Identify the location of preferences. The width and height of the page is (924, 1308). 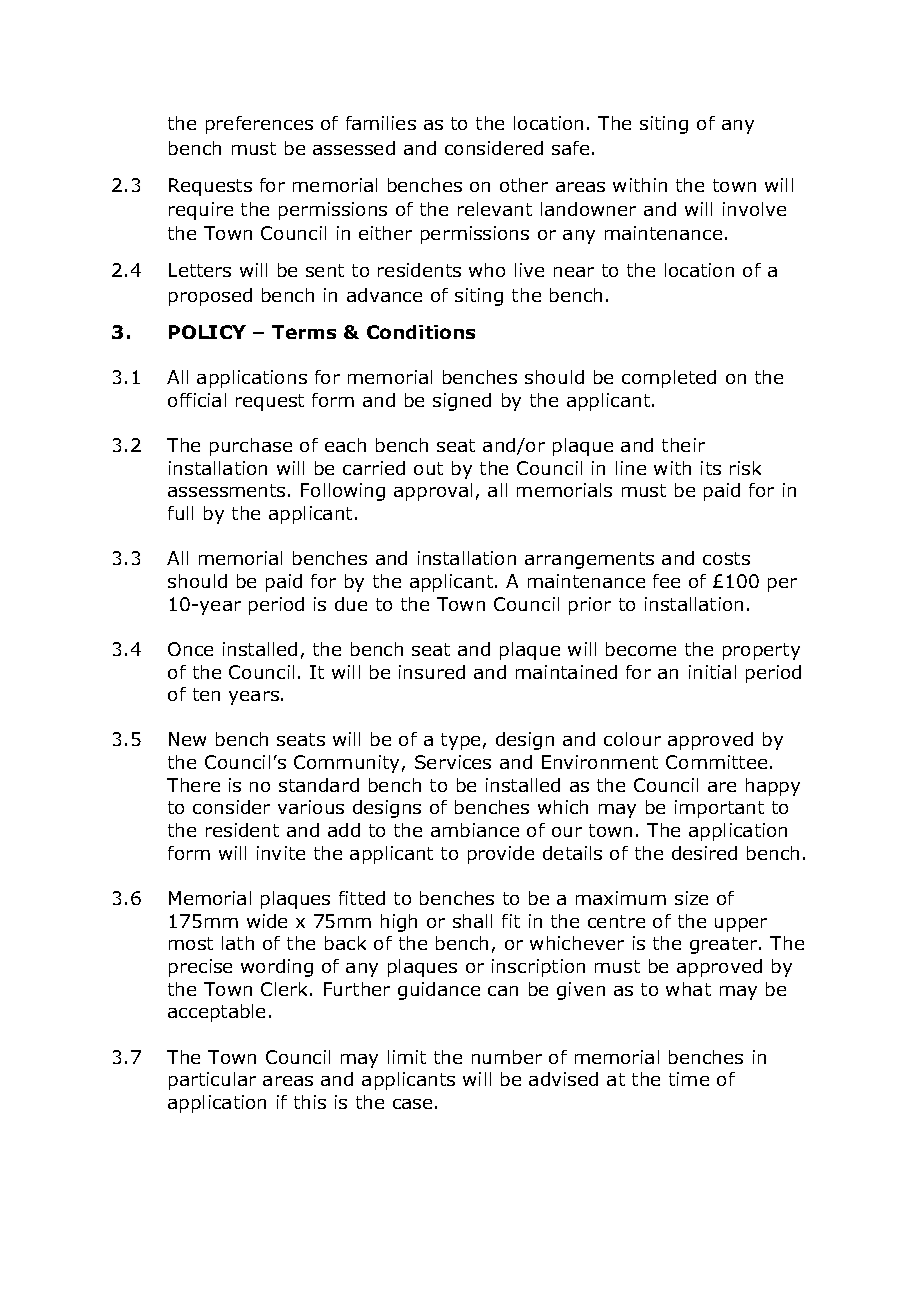
(259, 125).
